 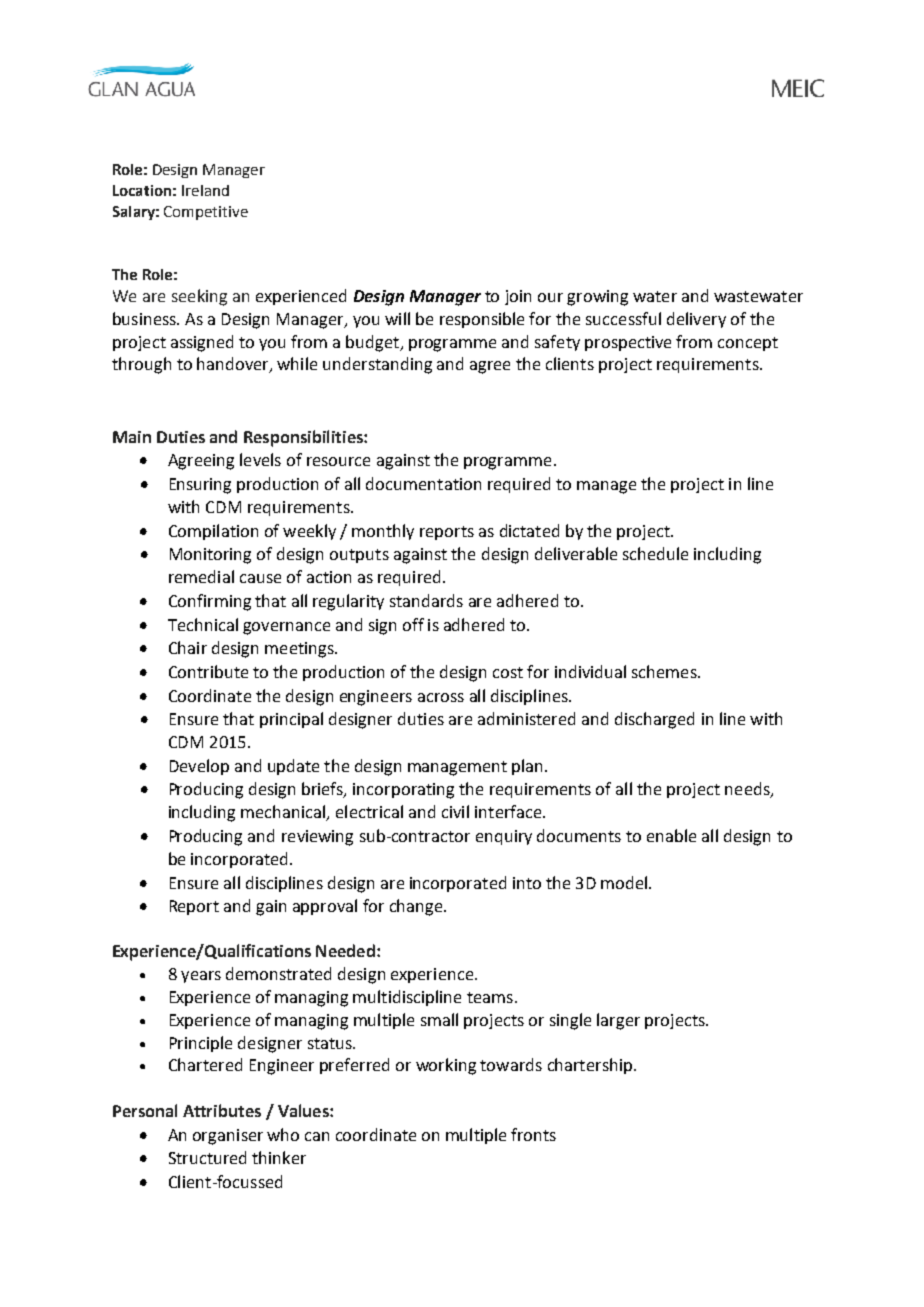 What do you see at coordinates (665, 671) in the image?
I see `schemes` at bounding box center [665, 671].
